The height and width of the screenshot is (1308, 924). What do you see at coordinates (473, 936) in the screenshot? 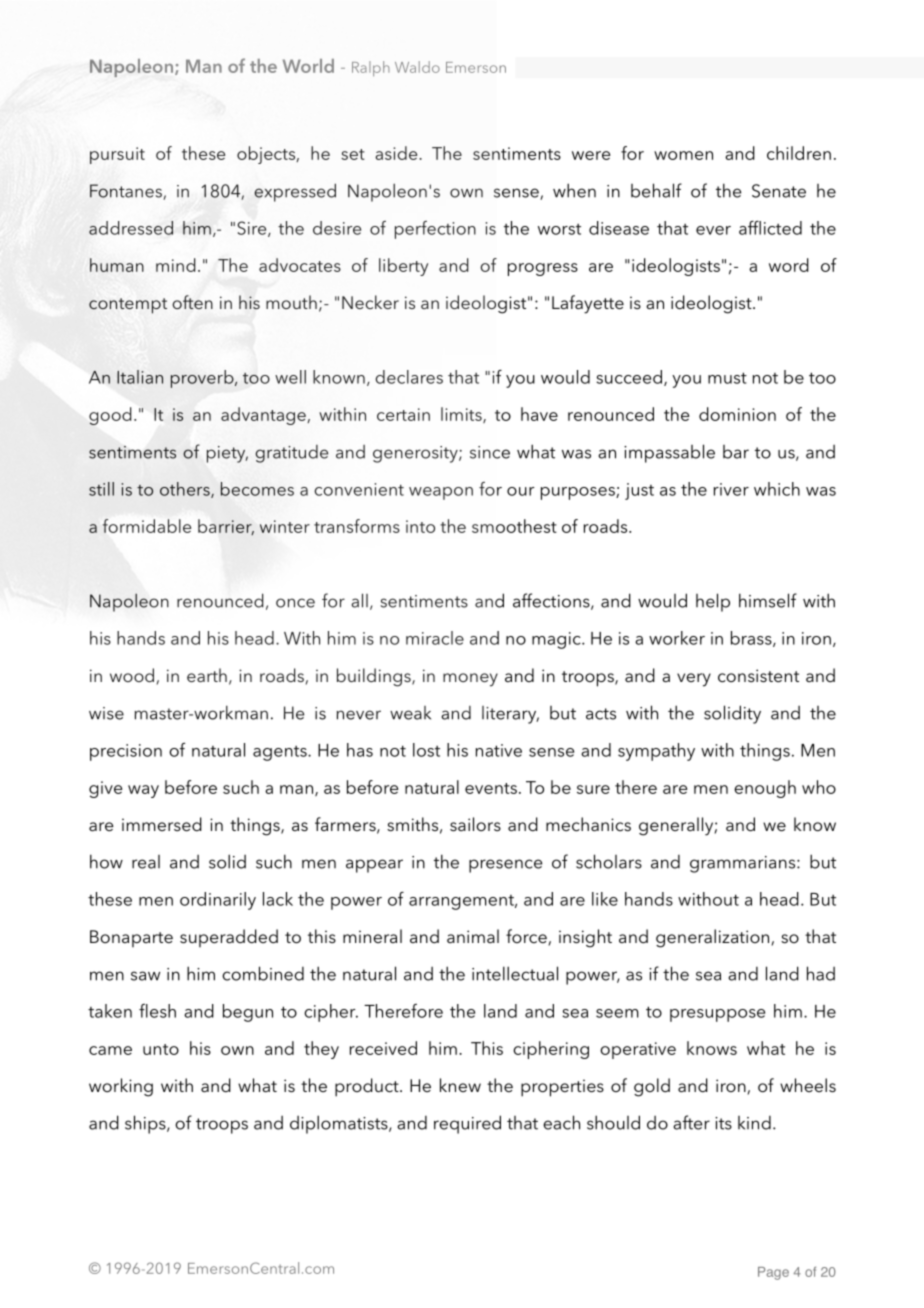
I see `animal` at bounding box center [473, 936].
